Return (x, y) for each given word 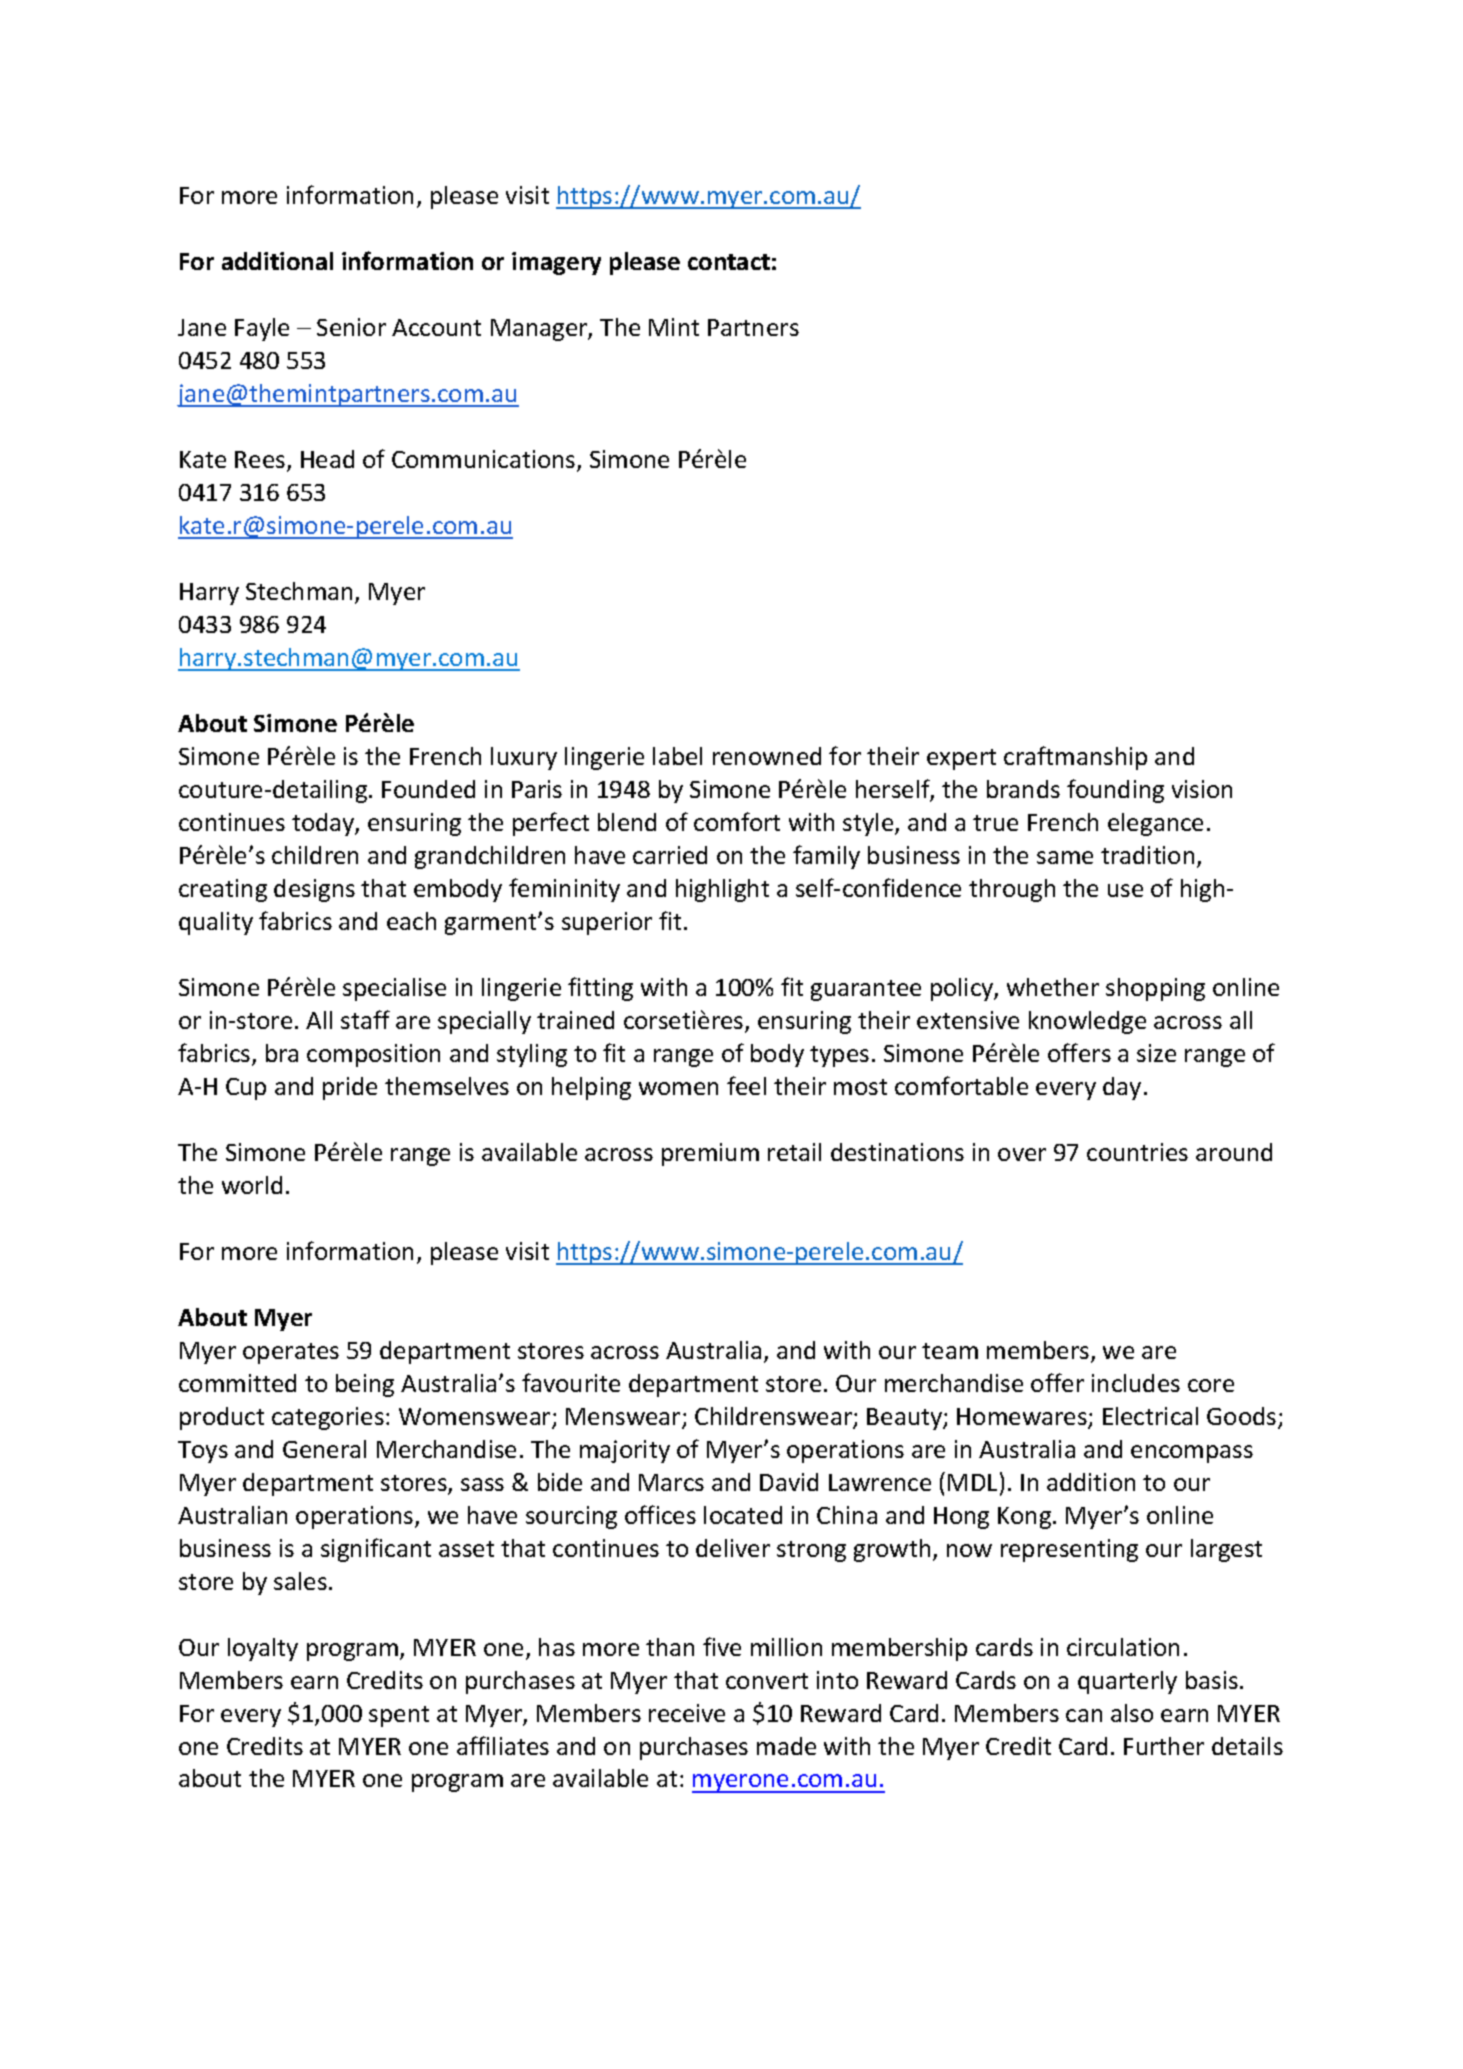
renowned (767, 756)
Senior (351, 327)
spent (399, 1716)
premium (710, 1154)
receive (687, 1713)
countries (1137, 1152)
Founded (428, 789)
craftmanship (1075, 758)
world (252, 1185)
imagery (556, 263)
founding (1115, 791)
